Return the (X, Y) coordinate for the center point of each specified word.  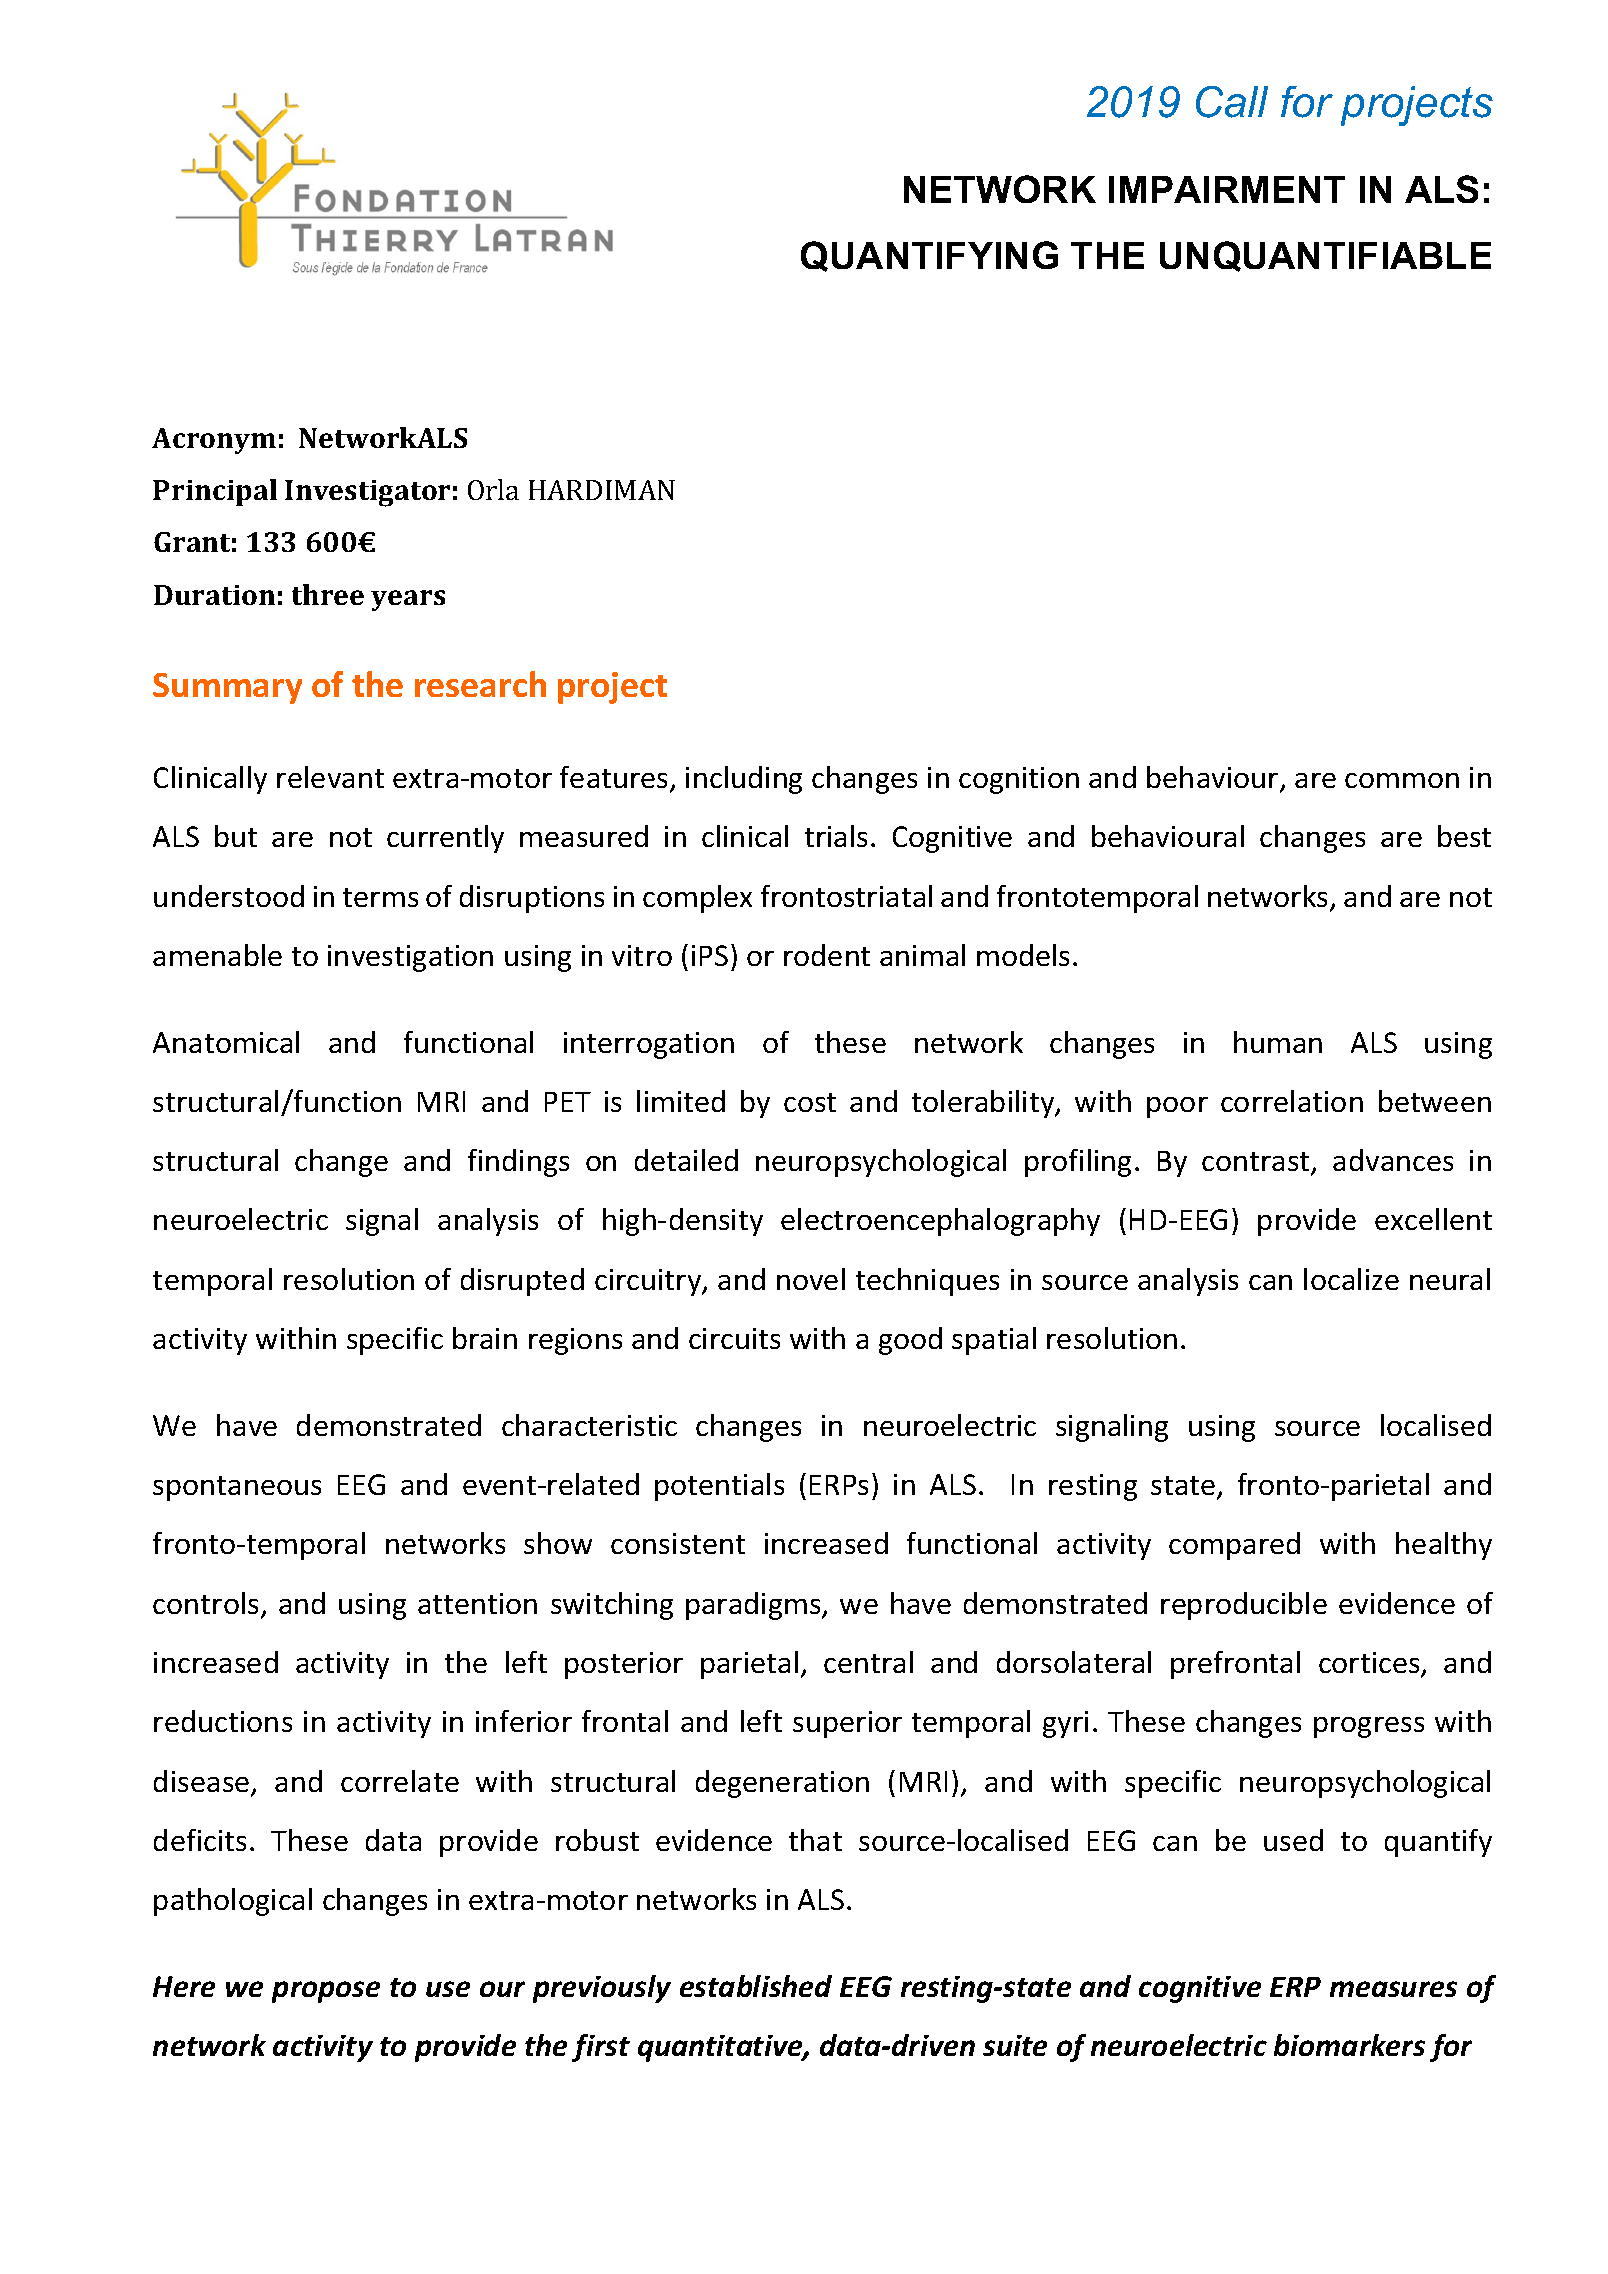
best (1464, 836)
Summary (227, 688)
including (744, 780)
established (756, 1986)
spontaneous (237, 1488)
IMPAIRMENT (1227, 189)
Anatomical (226, 1042)
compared (1234, 1546)
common (1402, 780)
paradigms (754, 1606)
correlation (1292, 1101)
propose (326, 1992)
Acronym (214, 441)
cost (810, 1102)
